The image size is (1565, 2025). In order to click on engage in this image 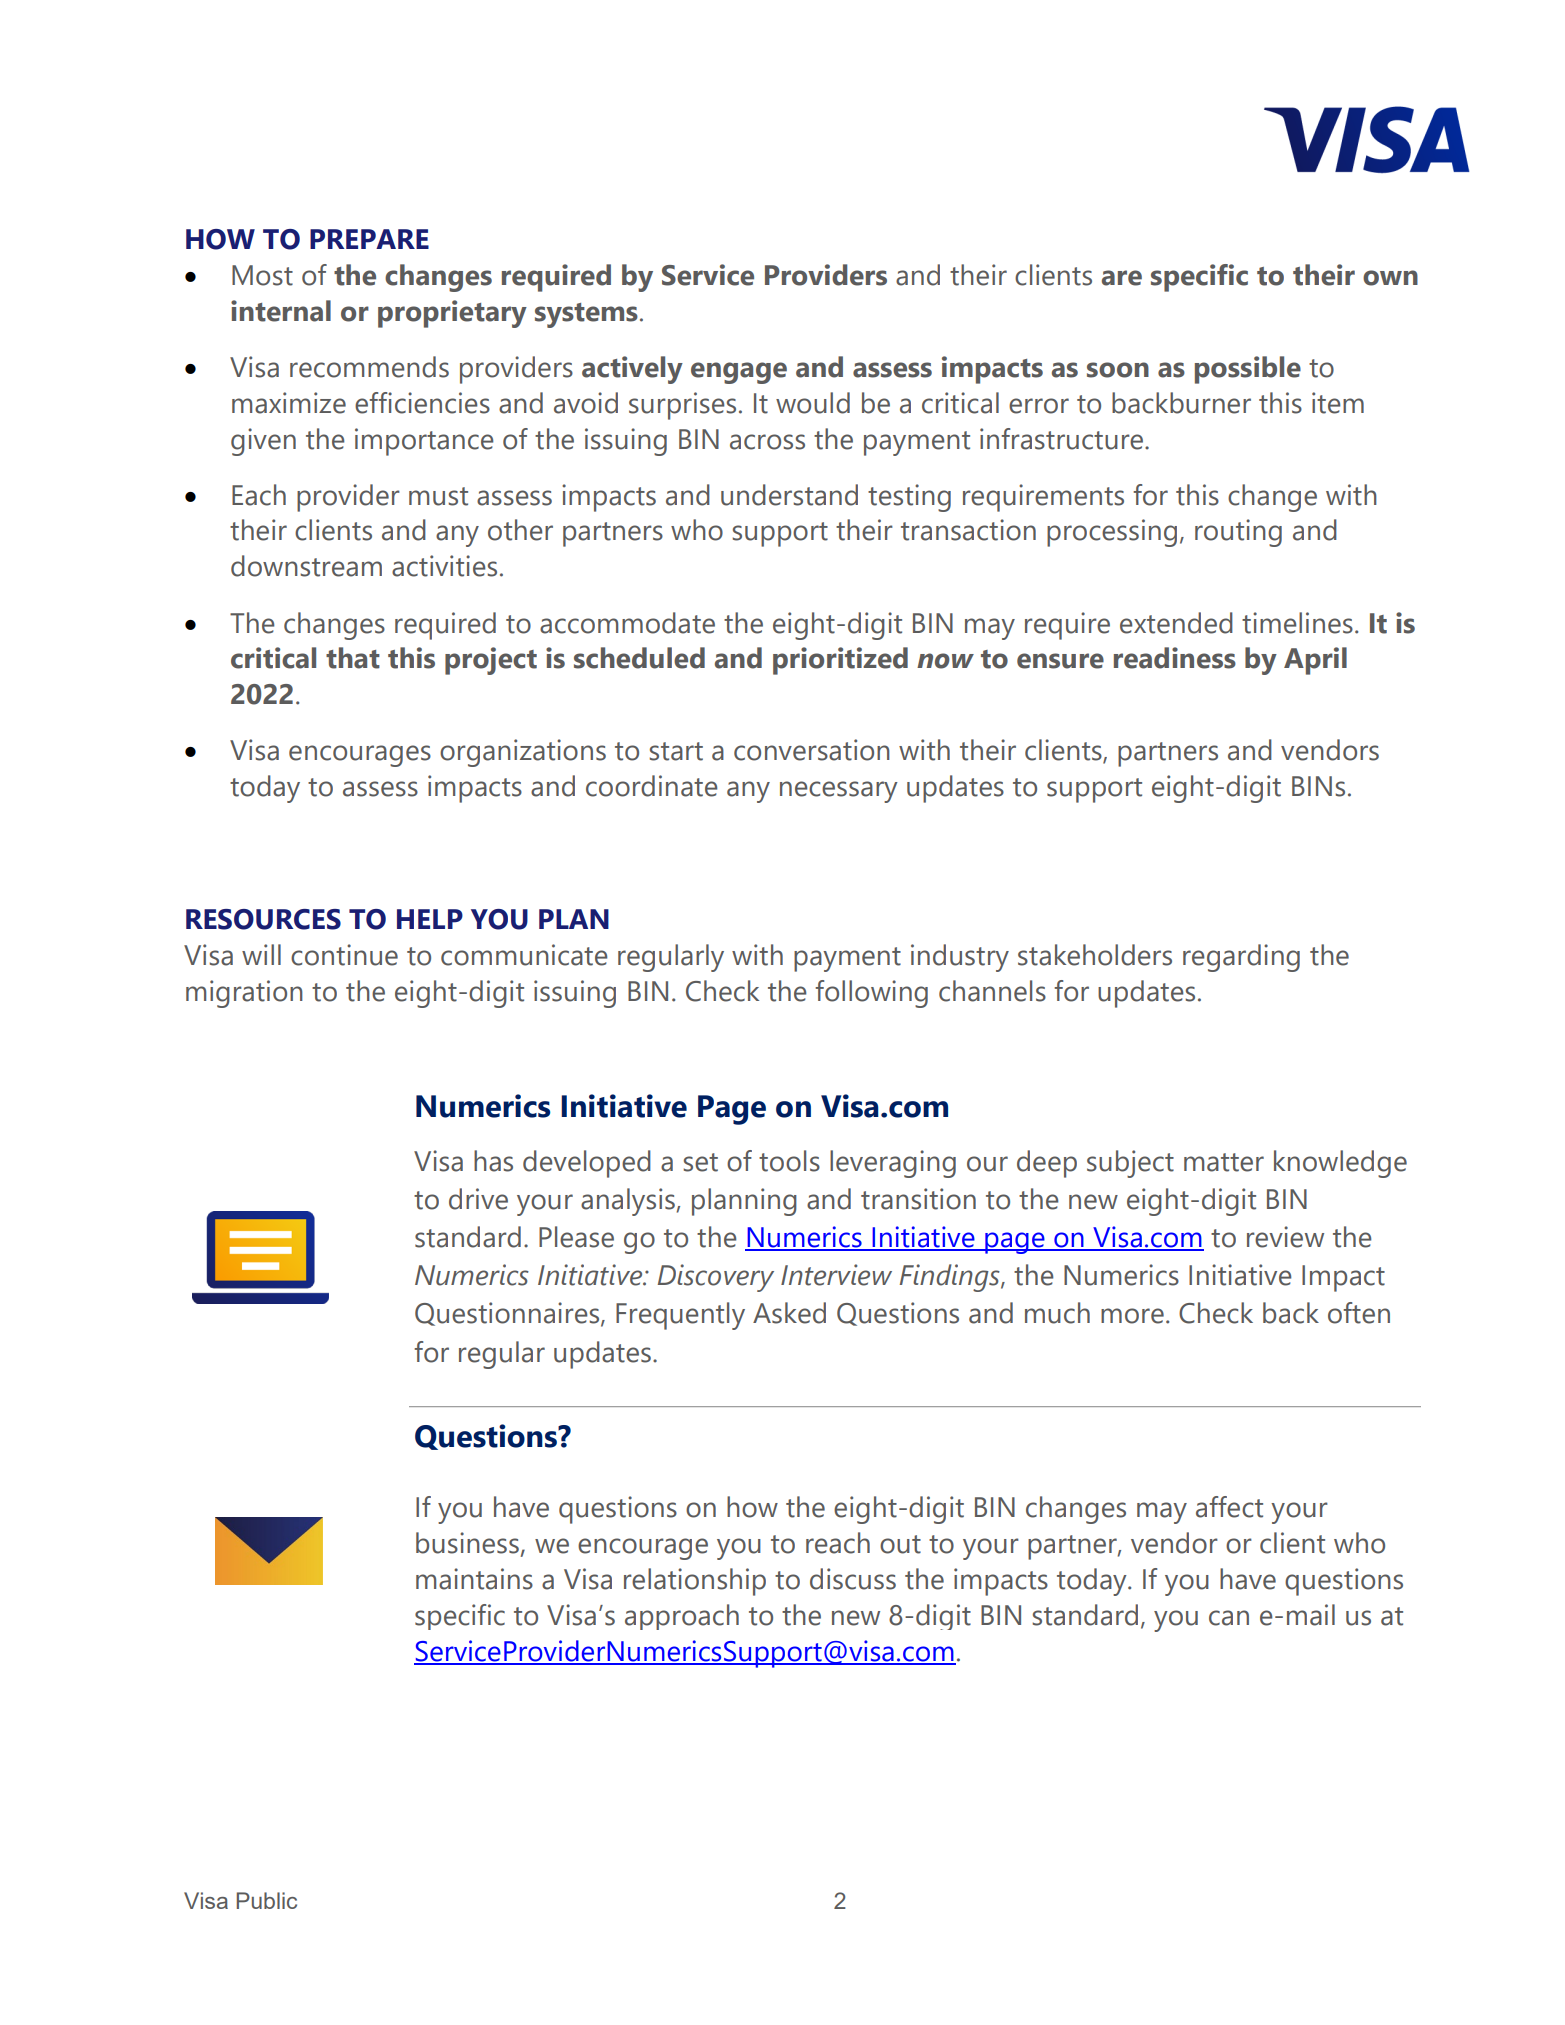, I will do `click(739, 373)`.
